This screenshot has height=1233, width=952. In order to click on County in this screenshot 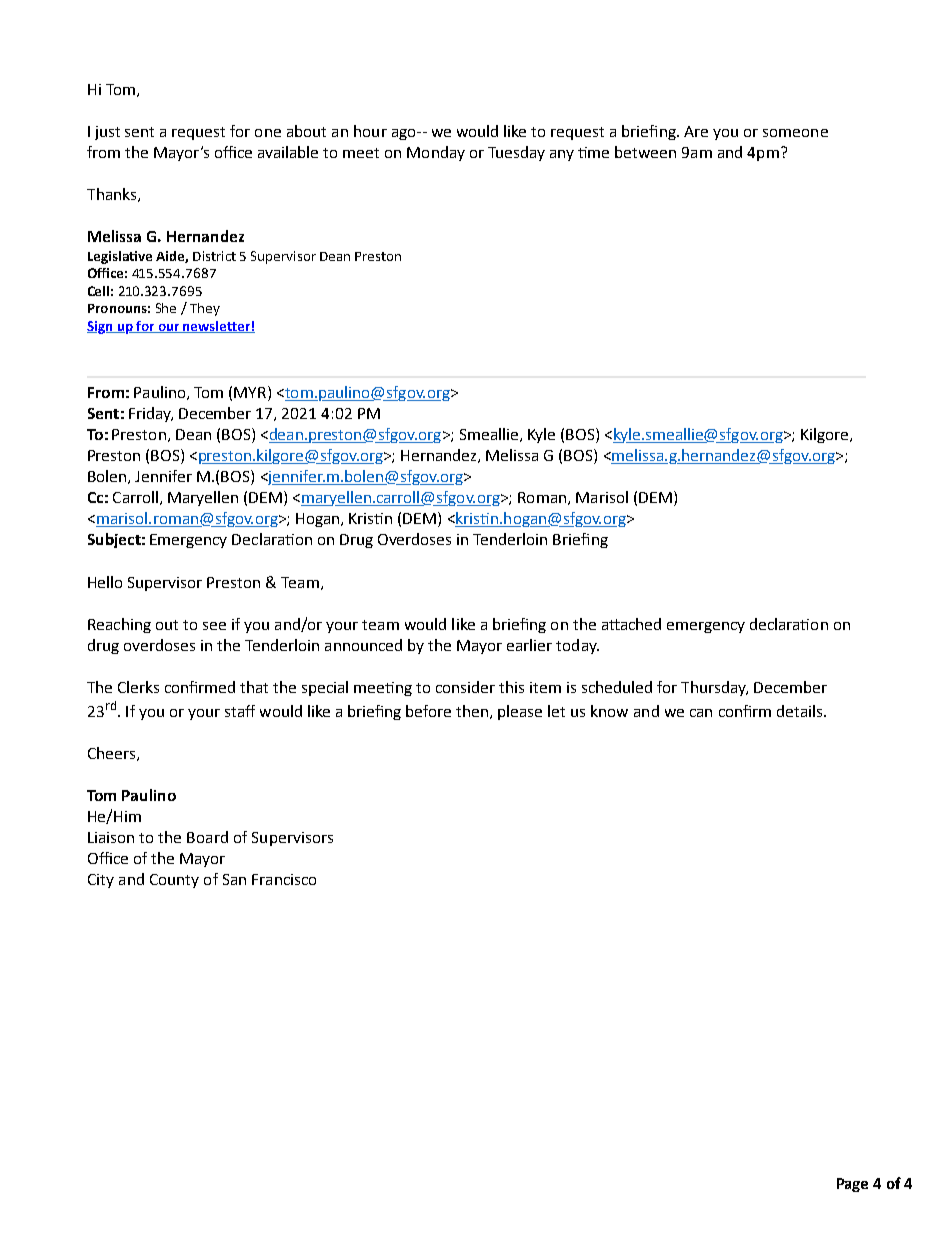, I will do `click(174, 881)`.
